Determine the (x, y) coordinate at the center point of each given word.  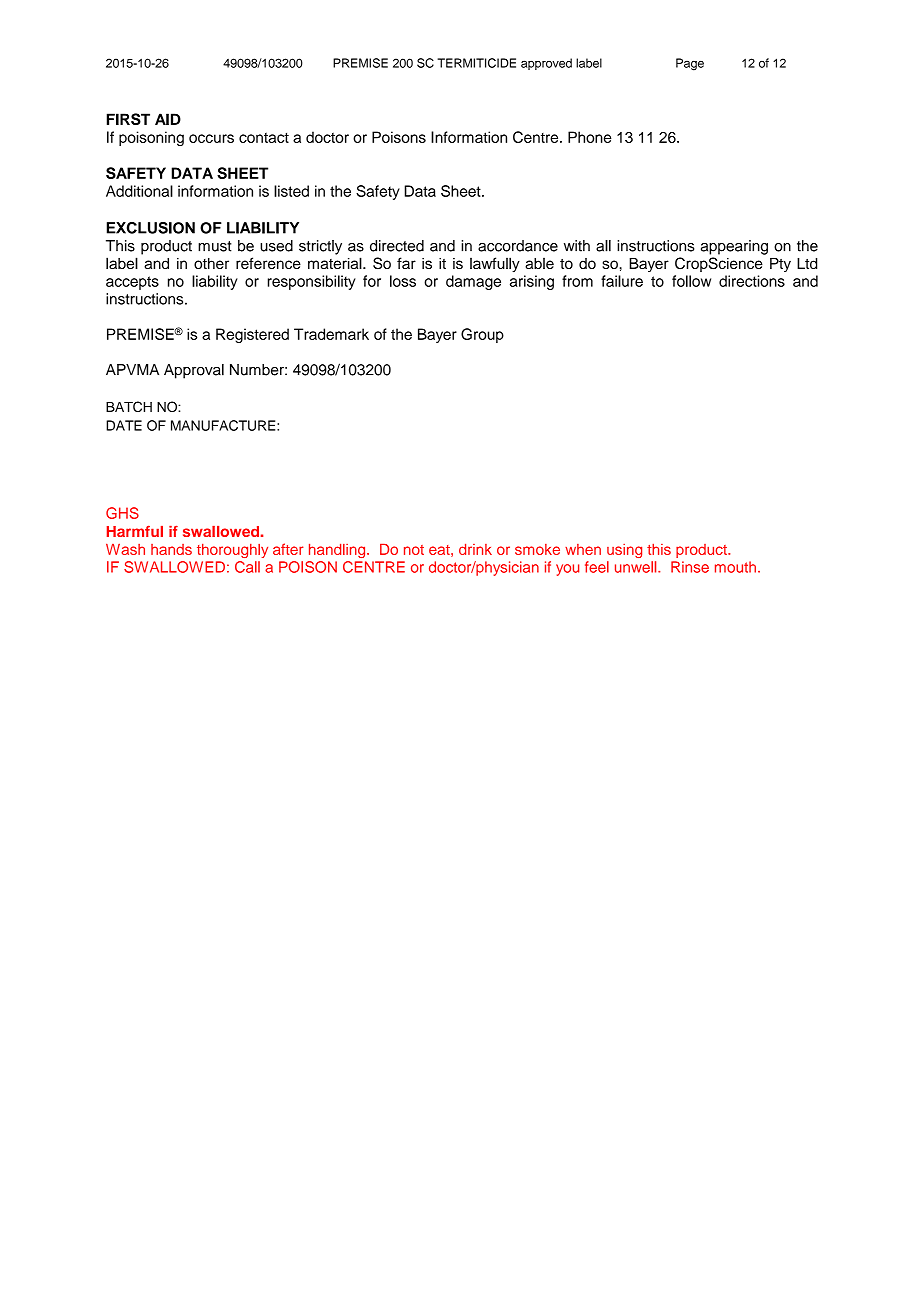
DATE (124, 425)
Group (482, 335)
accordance (518, 246)
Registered (252, 335)
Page (690, 64)
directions (752, 281)
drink (475, 549)
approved (546, 64)
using (624, 551)
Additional (139, 191)
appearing (734, 247)
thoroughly (232, 550)
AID (168, 119)
